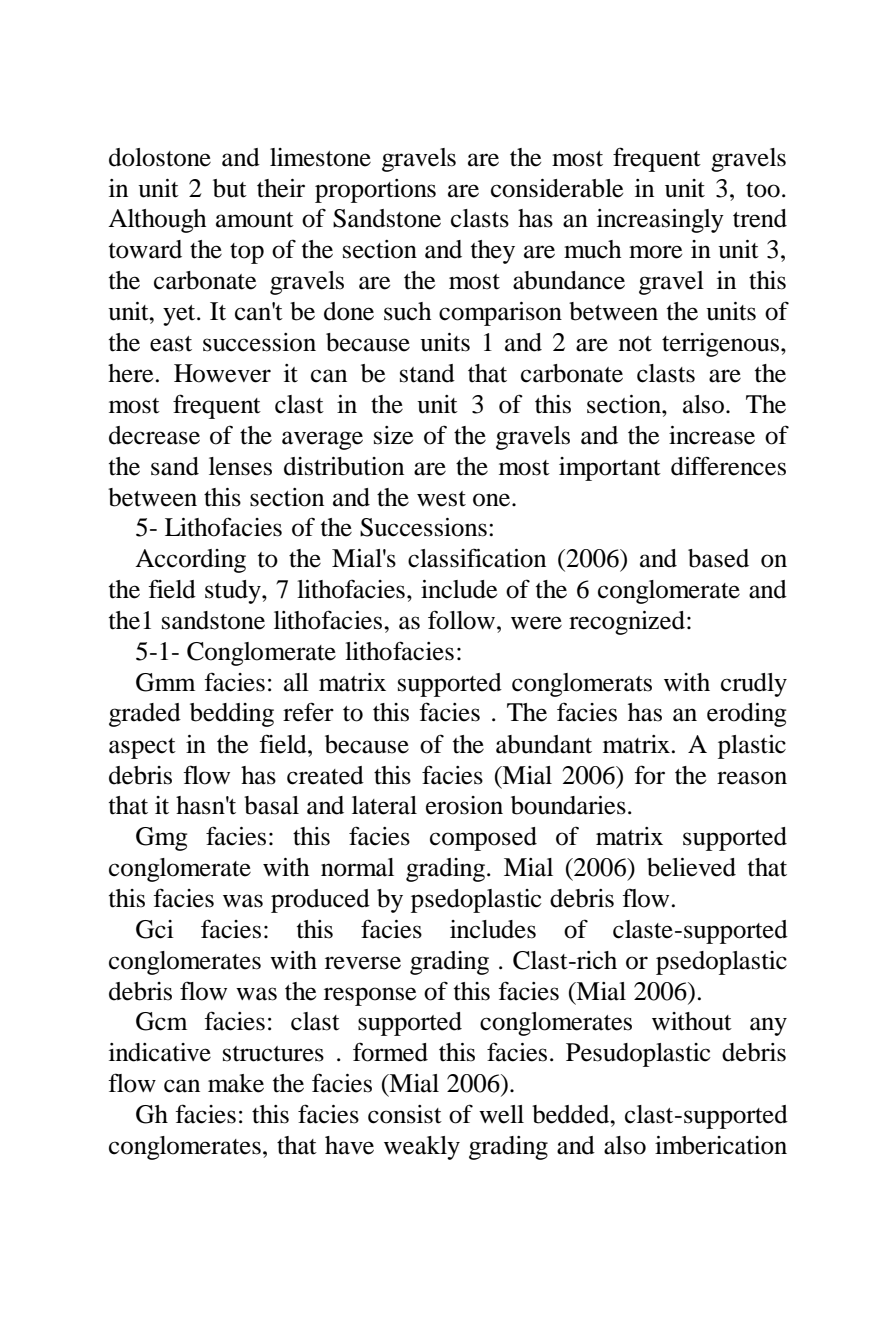 This screenshot has height=1332, width=896. What do you see at coordinates (493, 252) in the screenshot?
I see `they` at bounding box center [493, 252].
